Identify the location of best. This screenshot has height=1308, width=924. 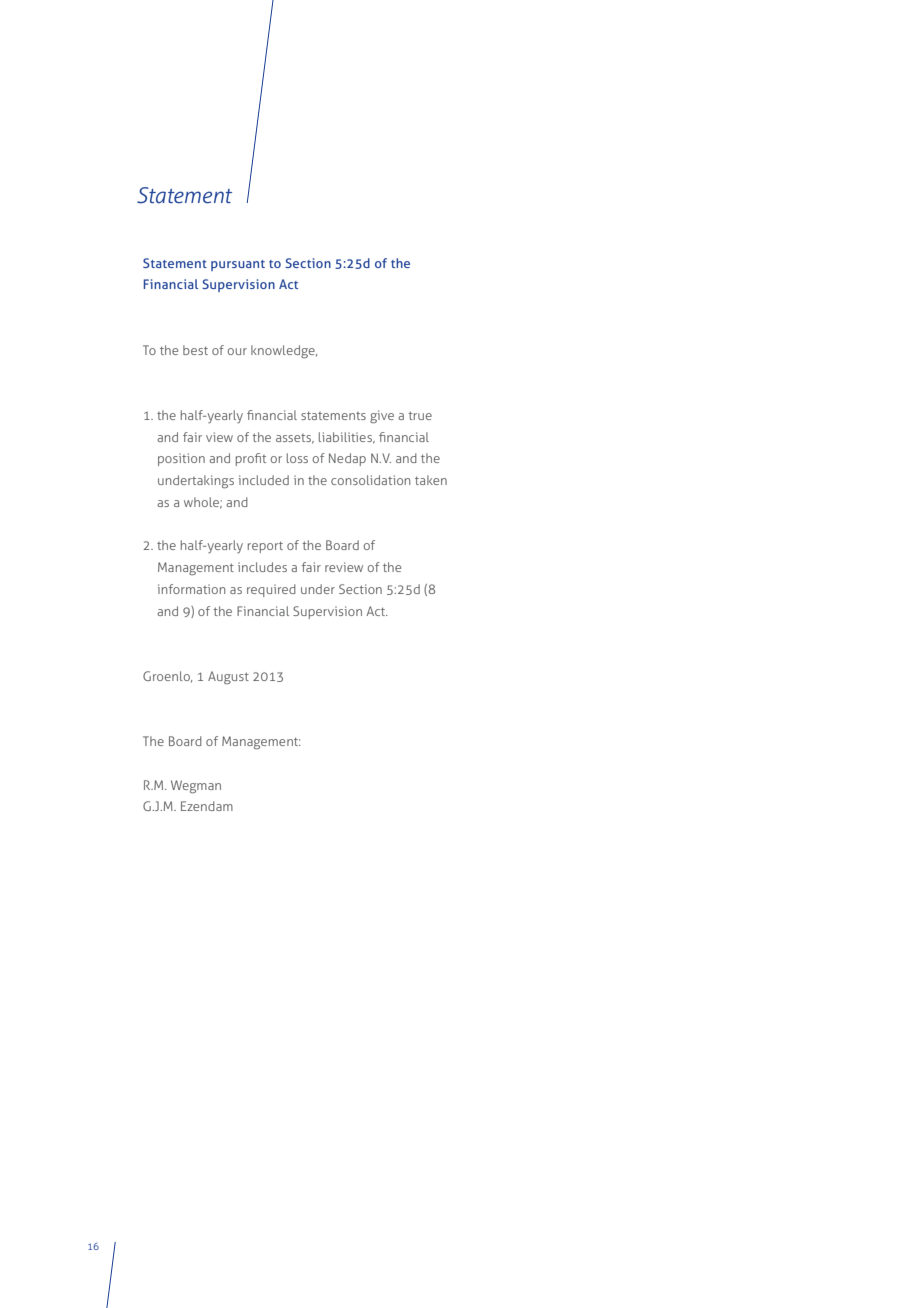
(195, 350).
